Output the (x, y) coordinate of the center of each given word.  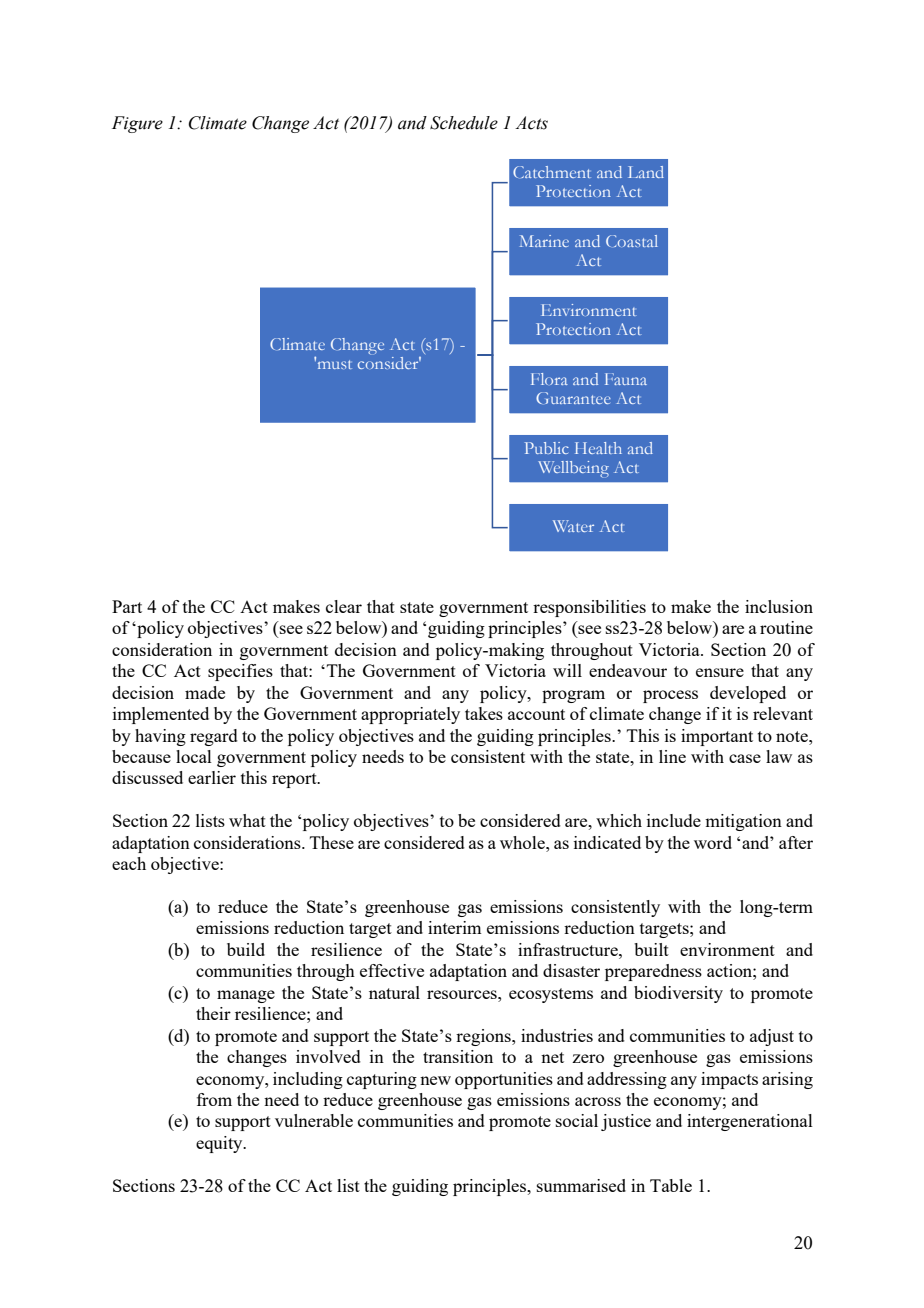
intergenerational (750, 1122)
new (435, 1080)
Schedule (464, 123)
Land (646, 172)
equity (220, 1144)
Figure (137, 124)
